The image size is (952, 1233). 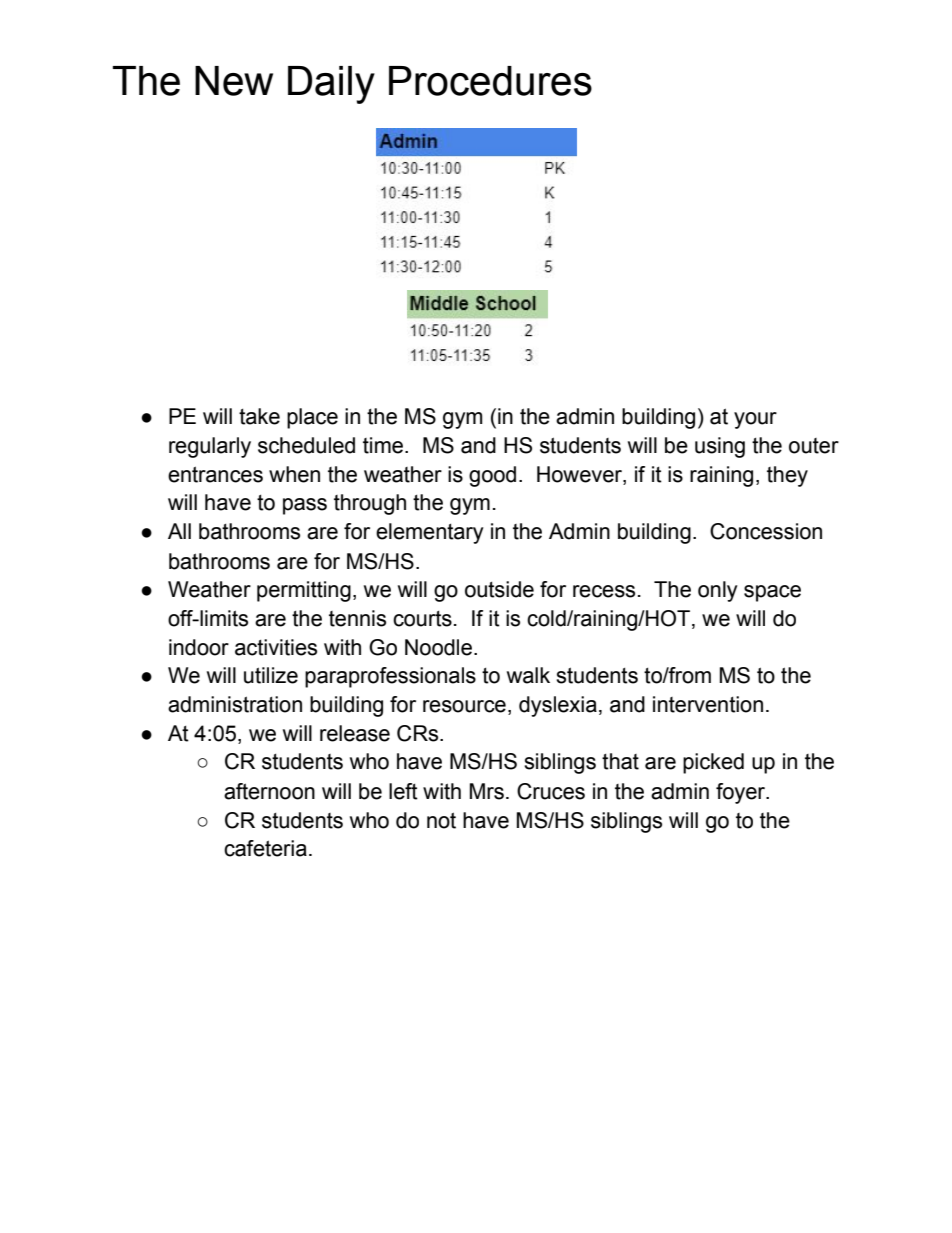 I want to click on take, so click(x=259, y=416).
